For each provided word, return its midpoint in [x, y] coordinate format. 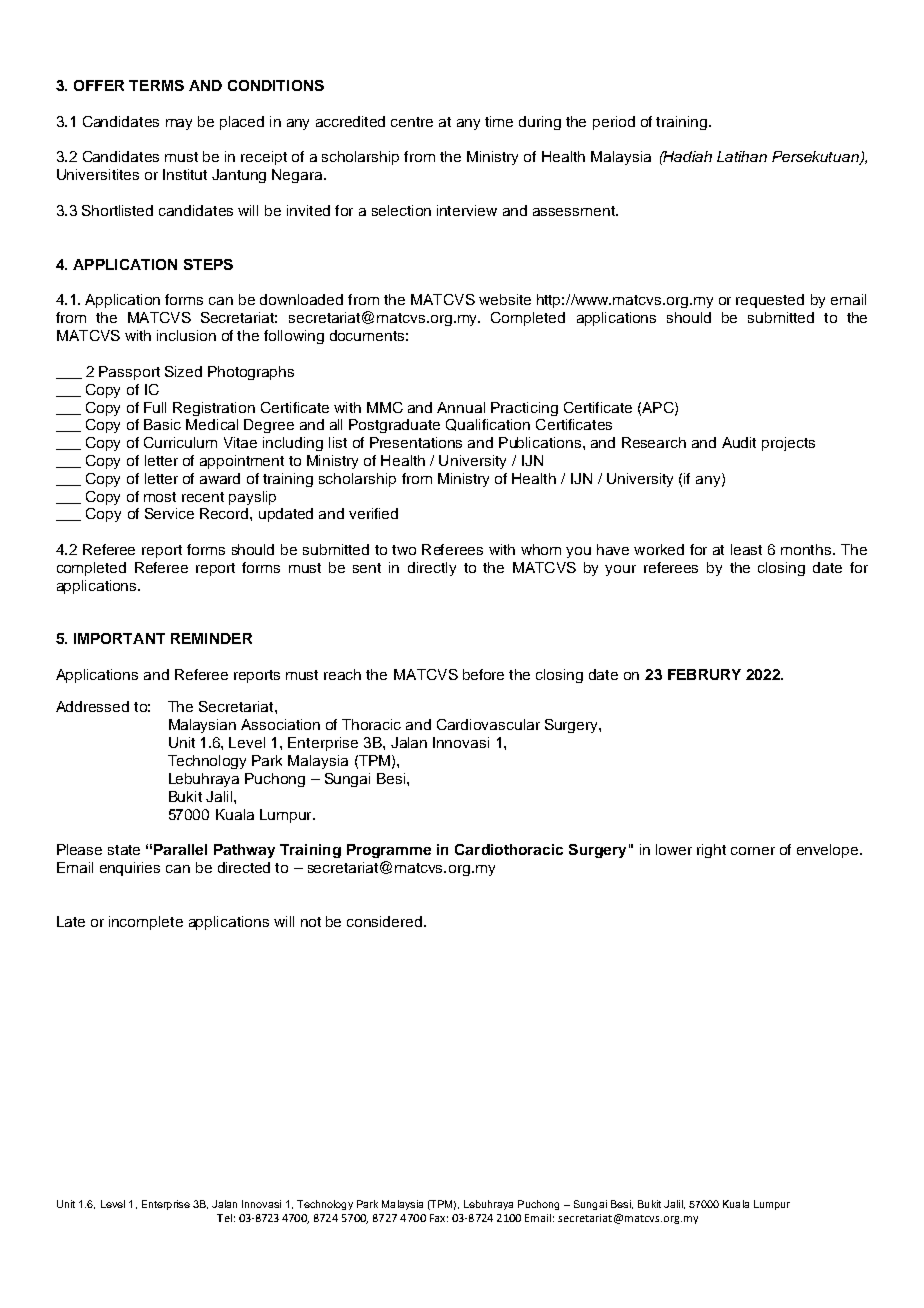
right [711, 851]
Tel [224, 1218]
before [483, 674]
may [179, 124]
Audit [739, 442]
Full [155, 407]
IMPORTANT [119, 638]
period [614, 123]
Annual [461, 407]
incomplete [146, 923]
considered [386, 921]
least [746, 549]
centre [412, 122]
